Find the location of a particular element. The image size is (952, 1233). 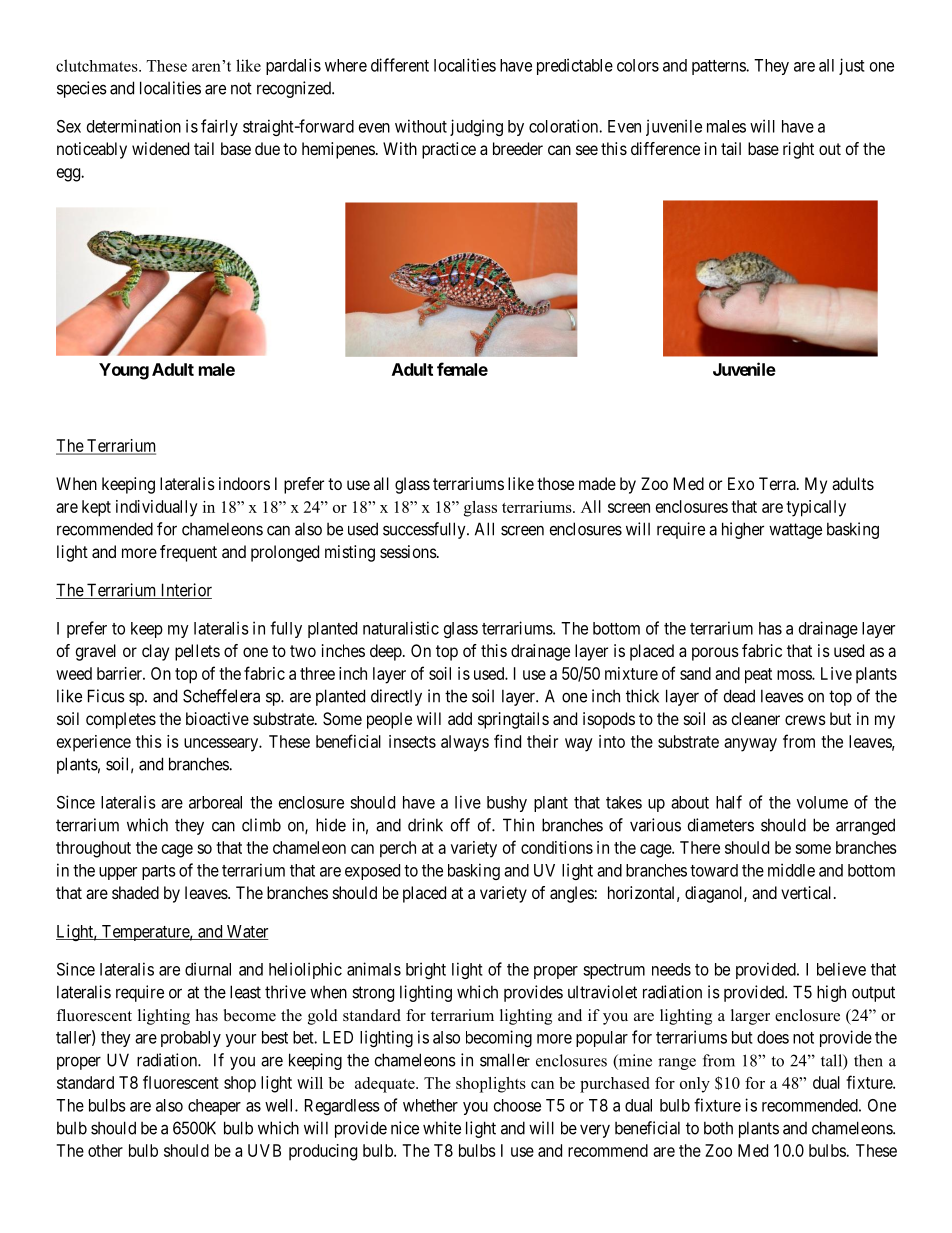

off is located at coordinates (460, 825).
